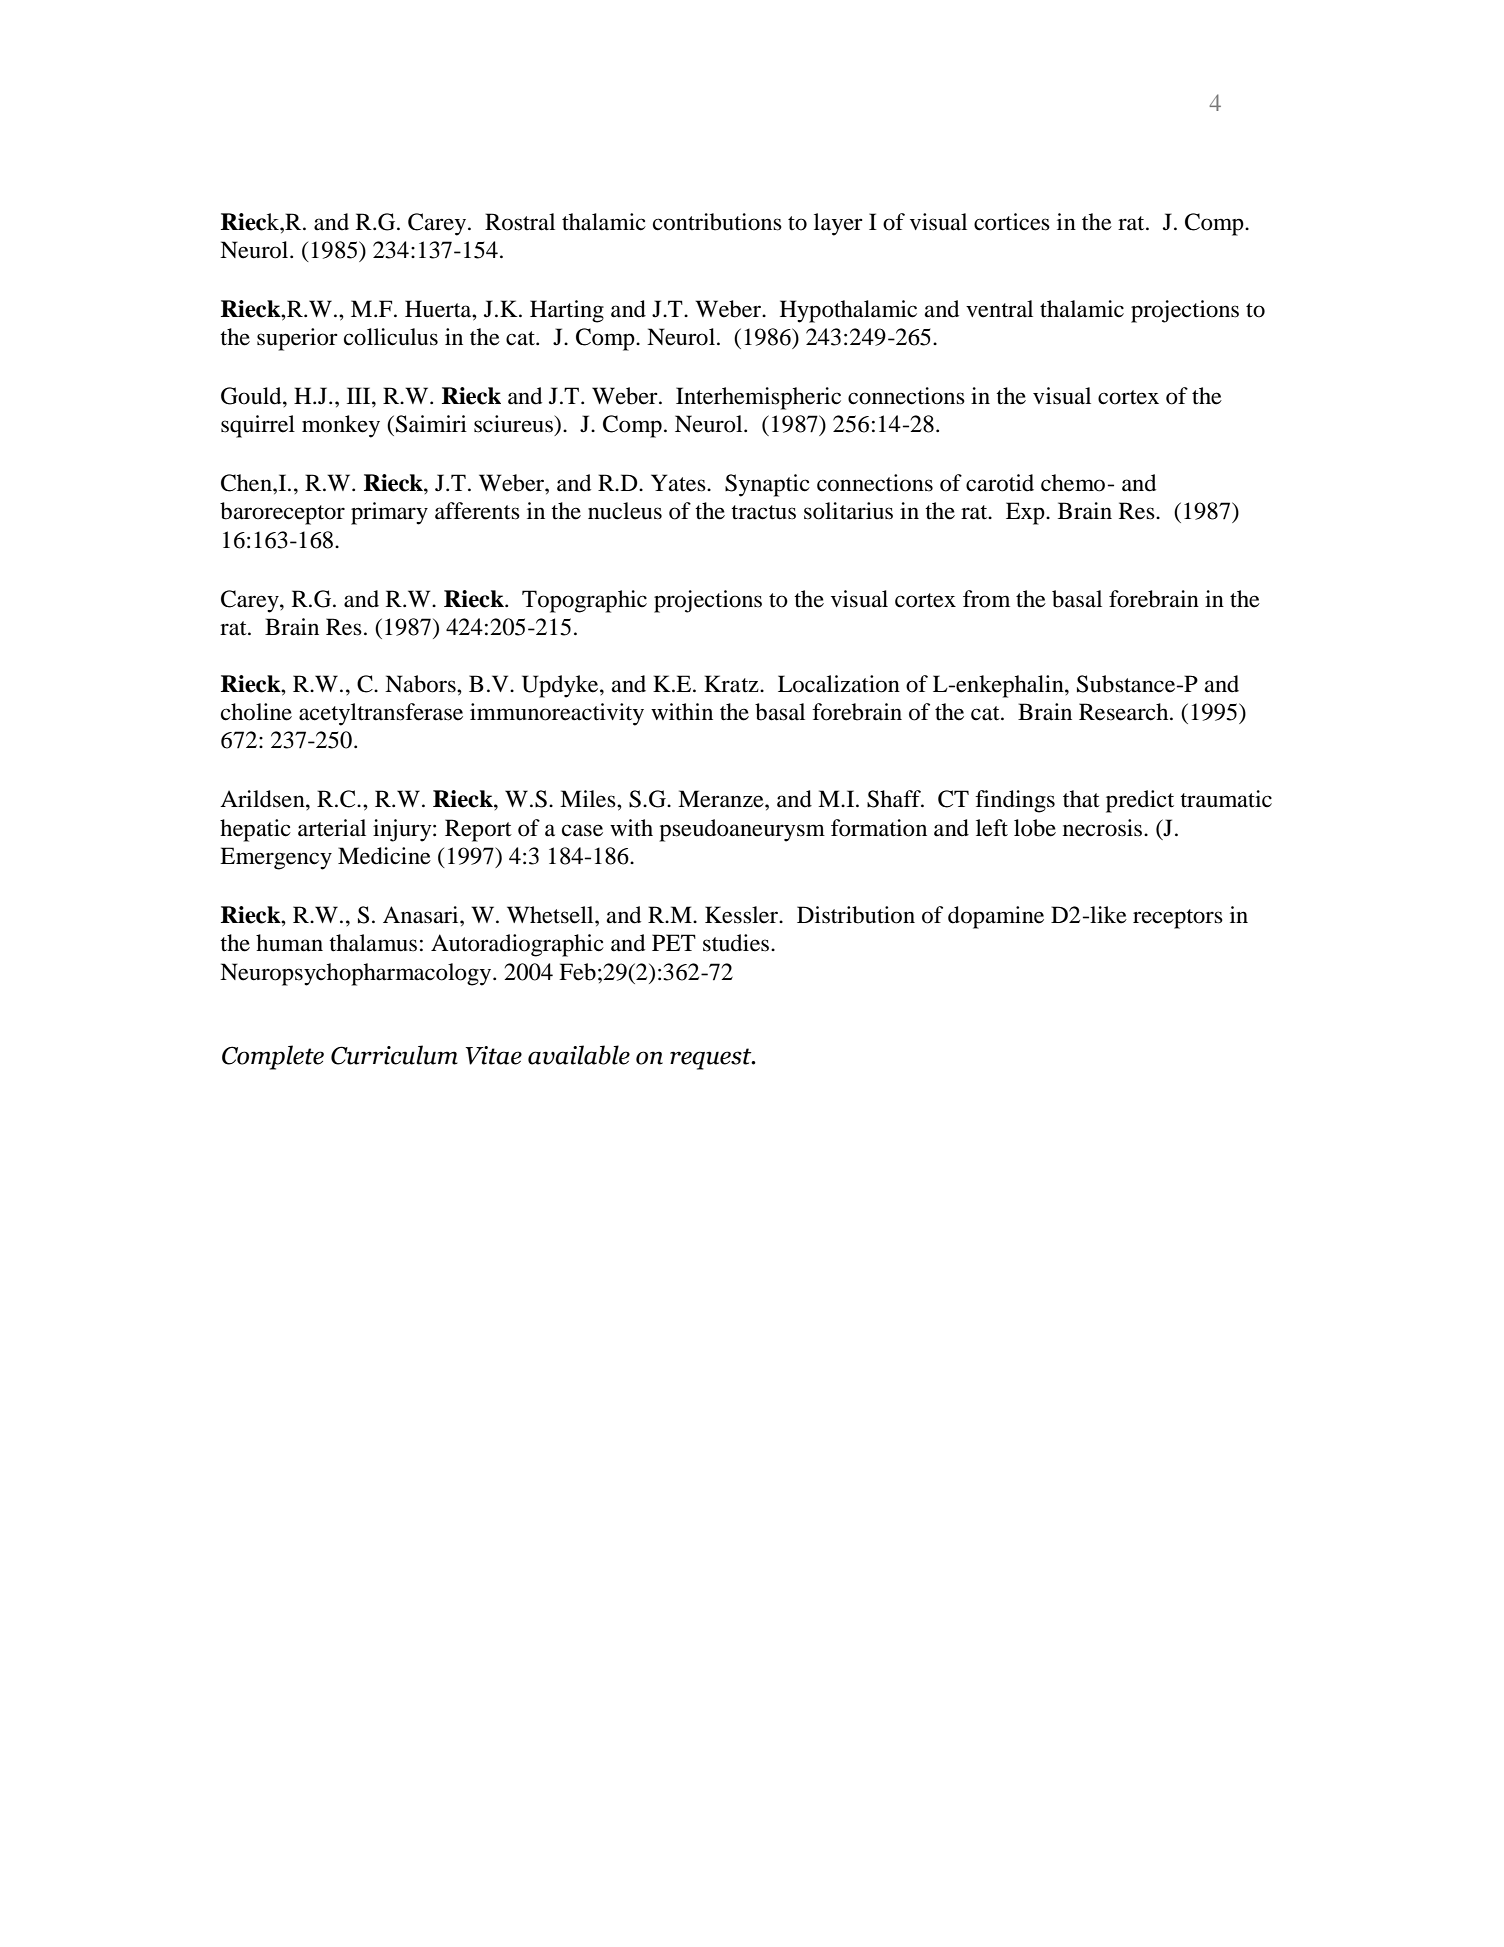 The image size is (1504, 1947). I want to click on Rostral, so click(520, 222).
